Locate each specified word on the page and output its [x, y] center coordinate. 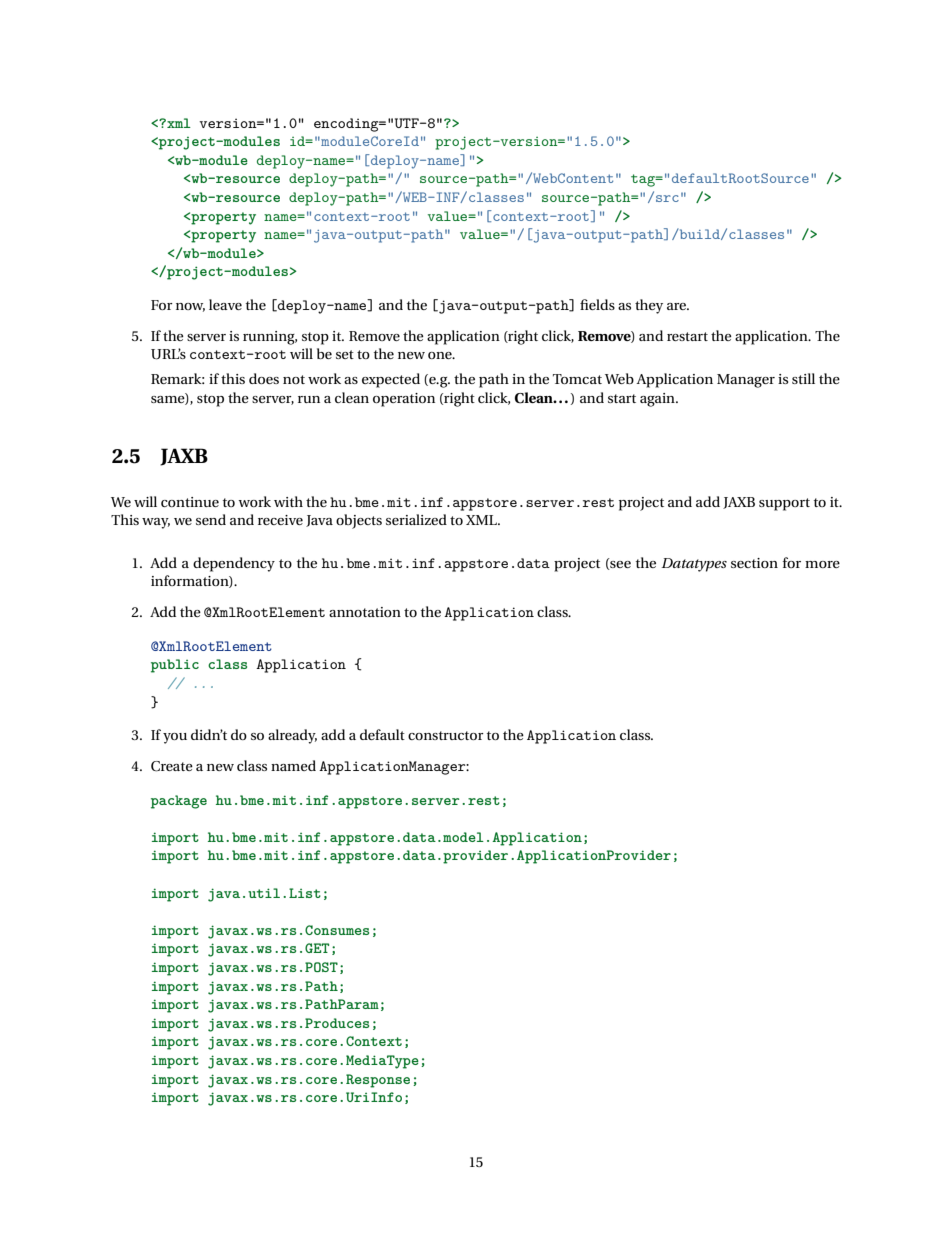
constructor [446, 735]
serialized [416, 519]
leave [225, 304]
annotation [365, 612]
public [175, 666]
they [649, 306]
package [179, 802]
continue [190, 502]
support [784, 504]
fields [597, 304]
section [754, 563]
